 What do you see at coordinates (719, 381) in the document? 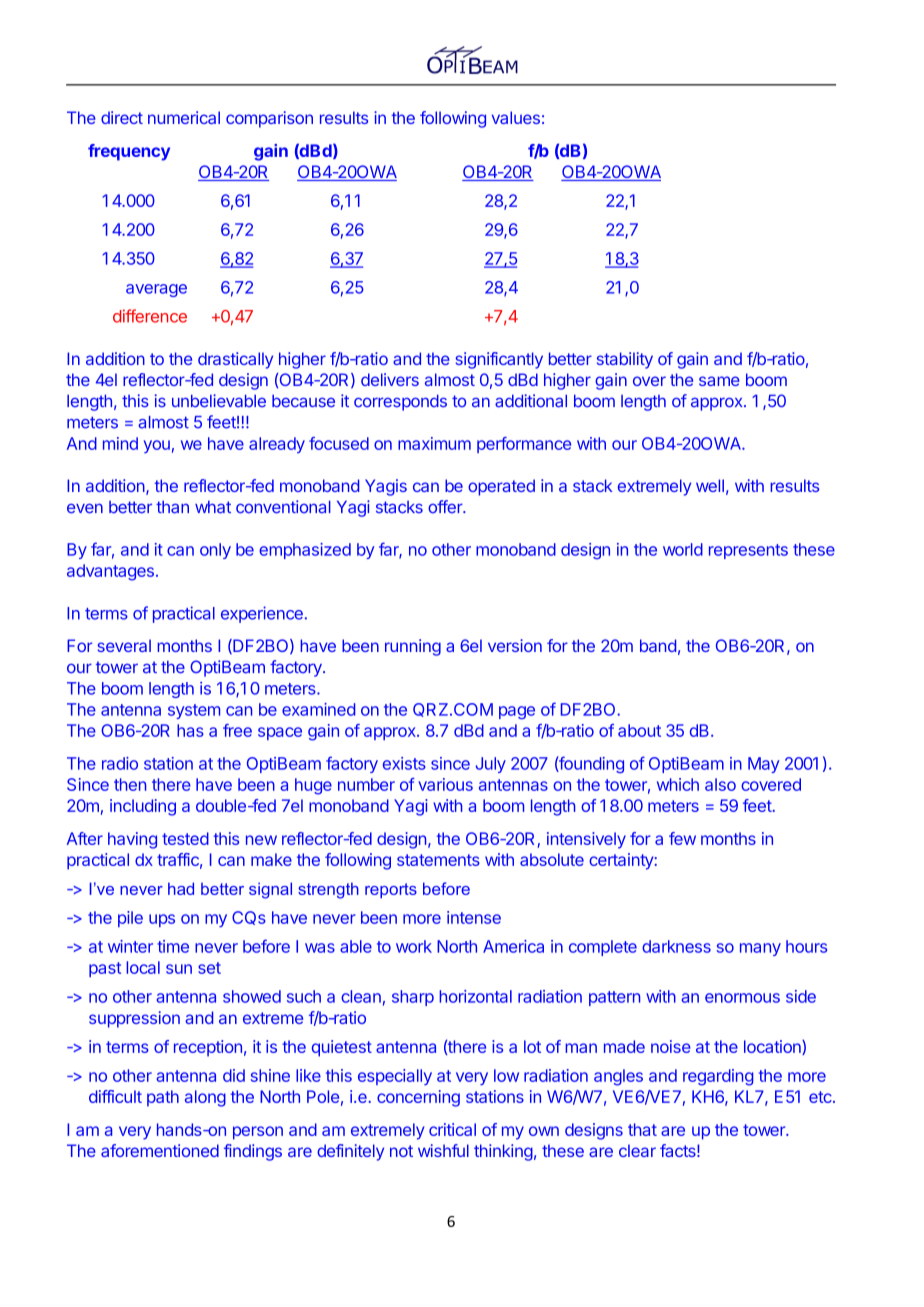
I see `same` at bounding box center [719, 381].
